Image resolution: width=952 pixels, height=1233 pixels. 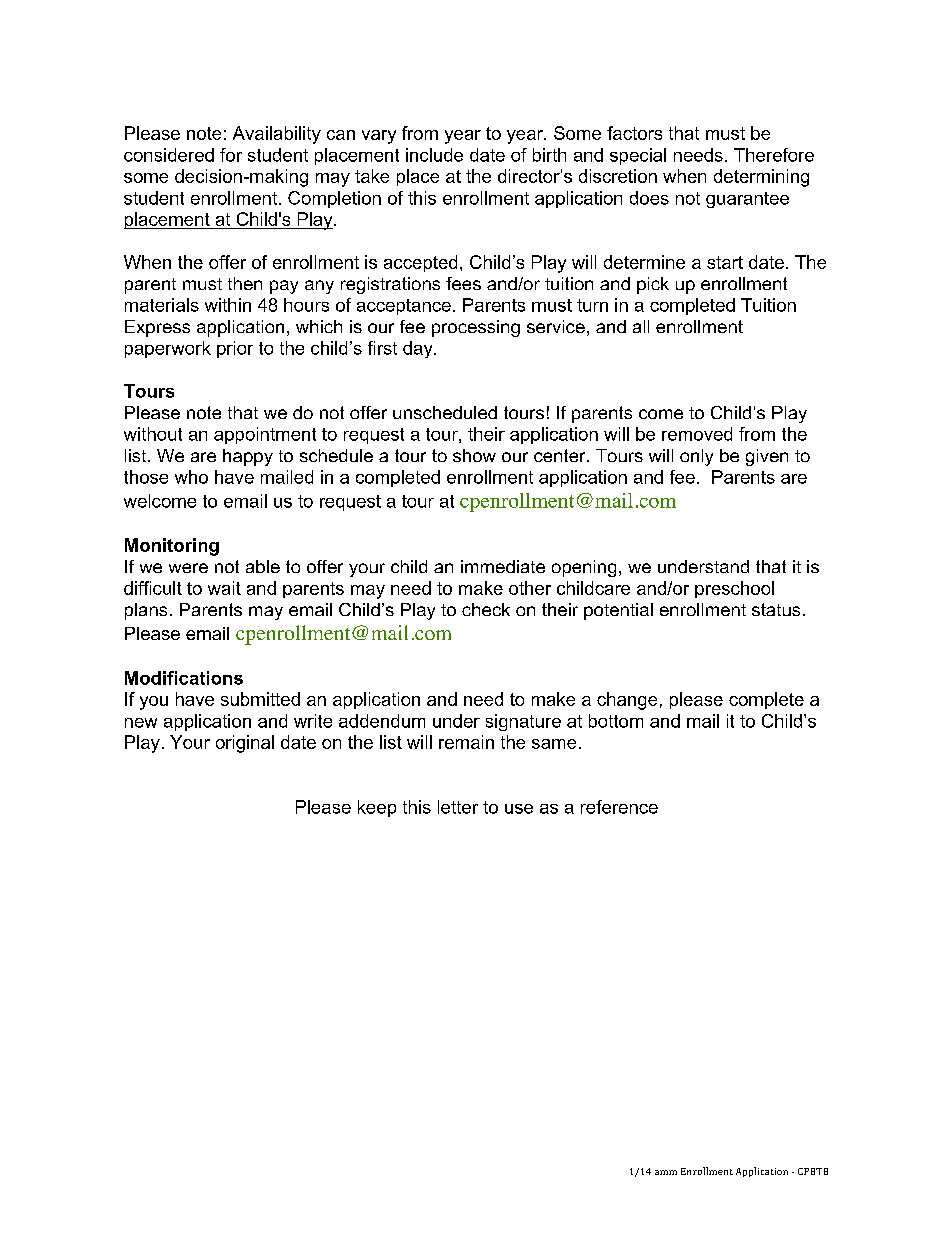 What do you see at coordinates (641, 326) in the image?
I see `all` at bounding box center [641, 326].
